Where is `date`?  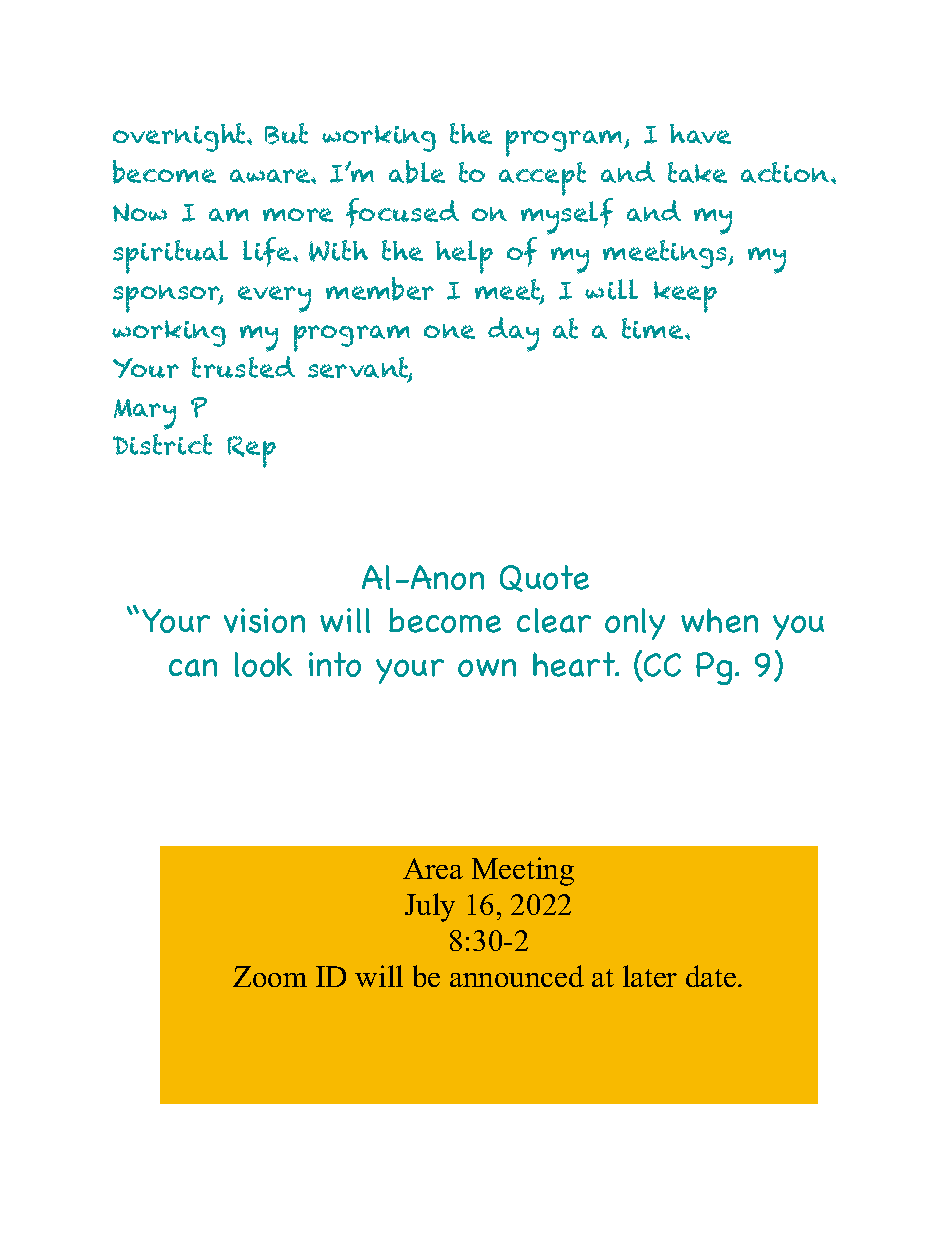
date is located at coordinates (711, 976).
